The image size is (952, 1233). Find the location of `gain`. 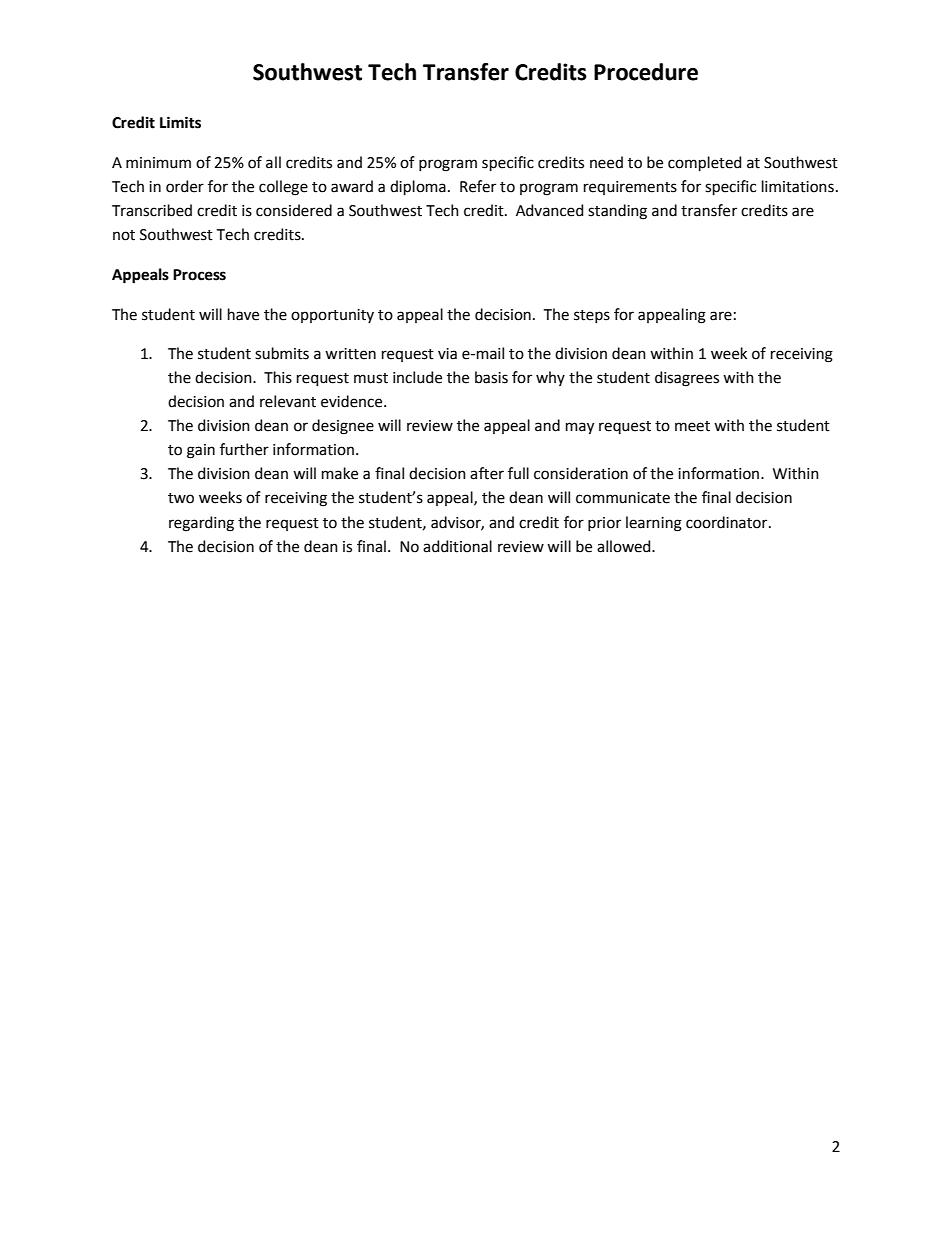

gain is located at coordinates (201, 451).
